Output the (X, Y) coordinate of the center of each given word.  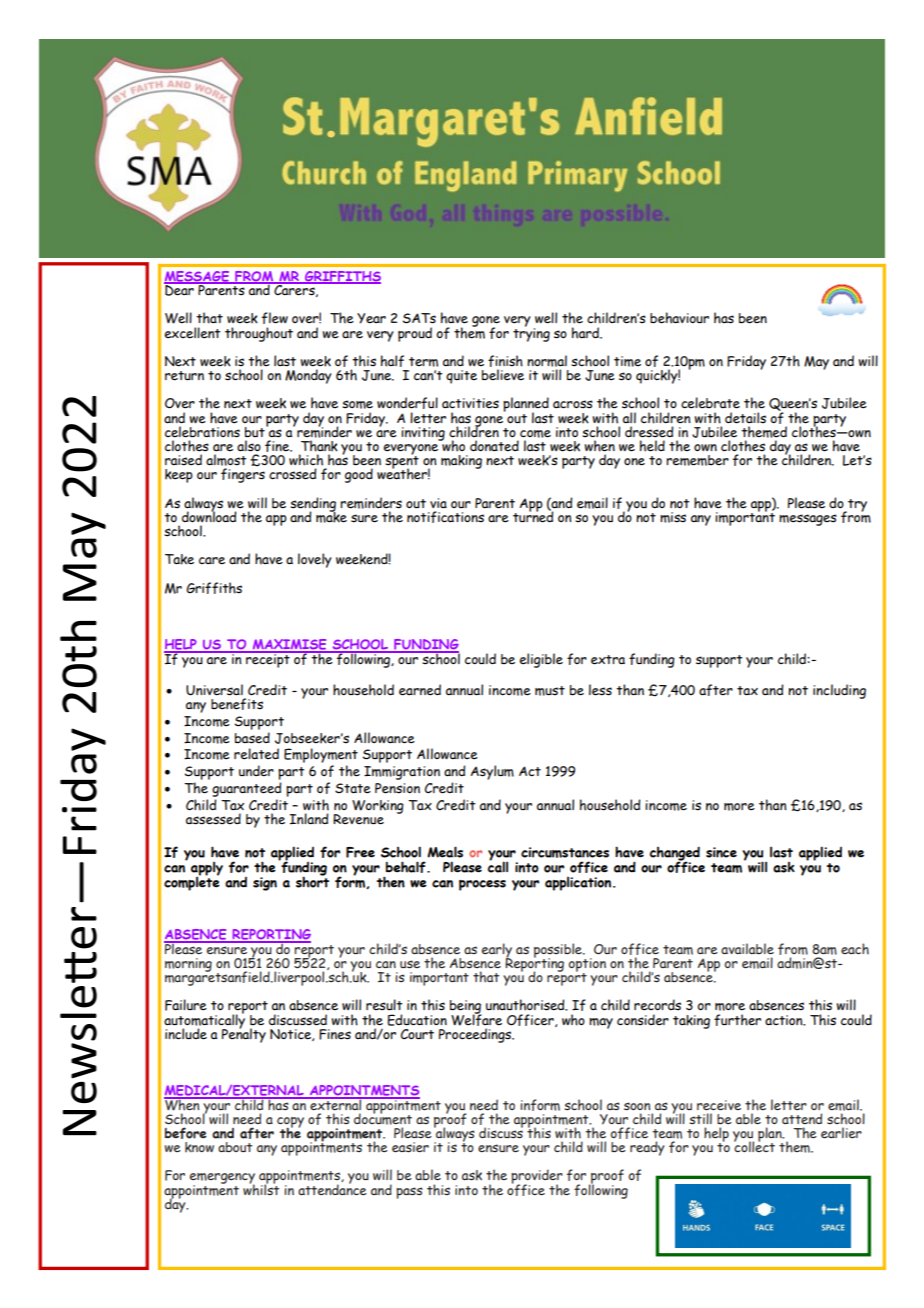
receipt (268, 659)
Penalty (244, 1034)
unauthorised (526, 1005)
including (839, 691)
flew (274, 318)
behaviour (679, 318)
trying (531, 333)
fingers (243, 474)
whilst (261, 1189)
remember (697, 460)
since (721, 852)
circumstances (565, 852)
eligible (541, 660)
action (785, 1020)
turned (533, 516)
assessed (213, 819)
